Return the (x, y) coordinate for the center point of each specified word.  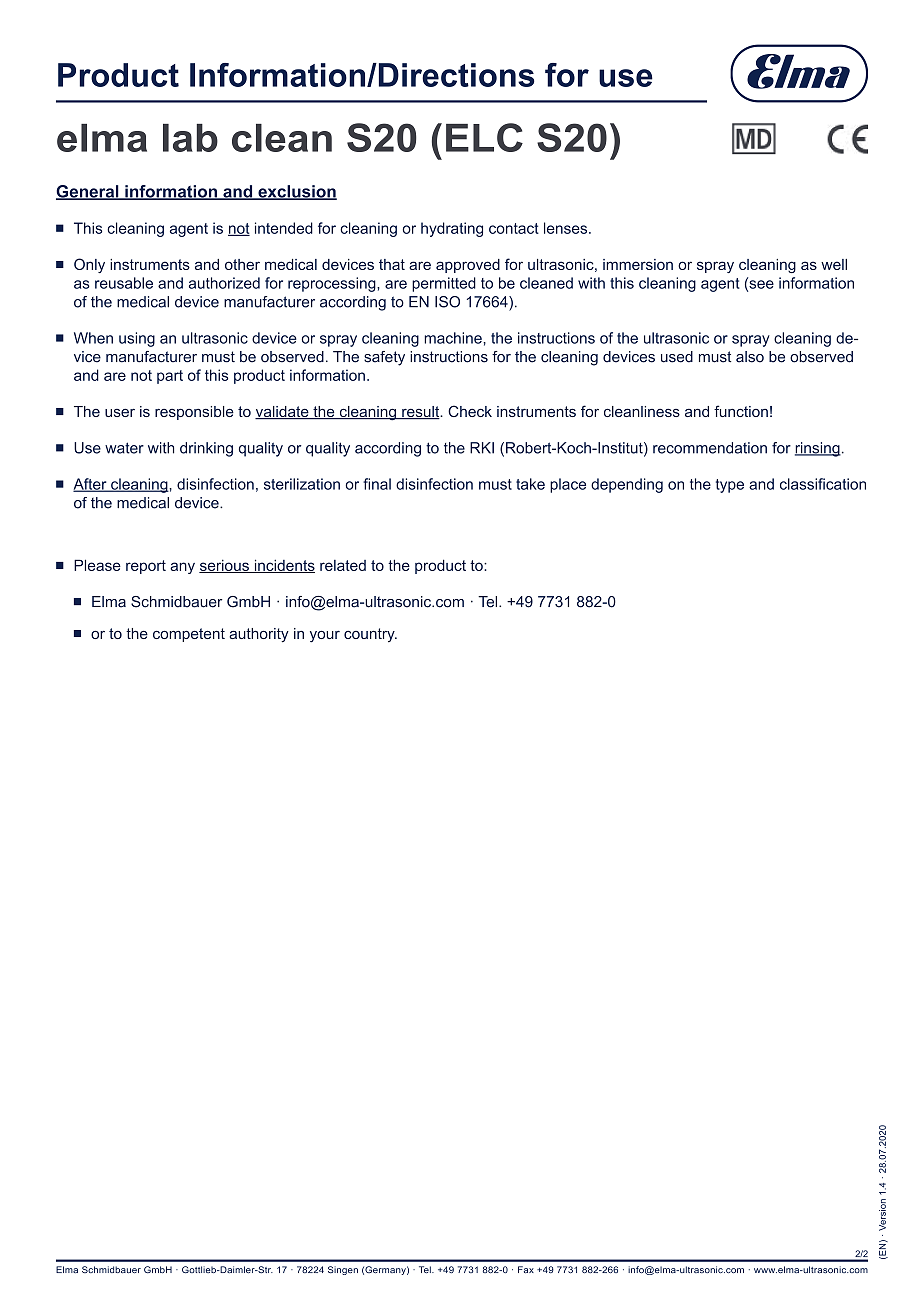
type (730, 486)
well (834, 264)
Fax (526, 1269)
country (370, 635)
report (146, 567)
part (170, 377)
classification (823, 484)
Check (470, 411)
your (325, 637)
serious (225, 566)
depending (627, 485)
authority (259, 635)
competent (189, 635)
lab (190, 138)
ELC (484, 137)
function (741, 411)
